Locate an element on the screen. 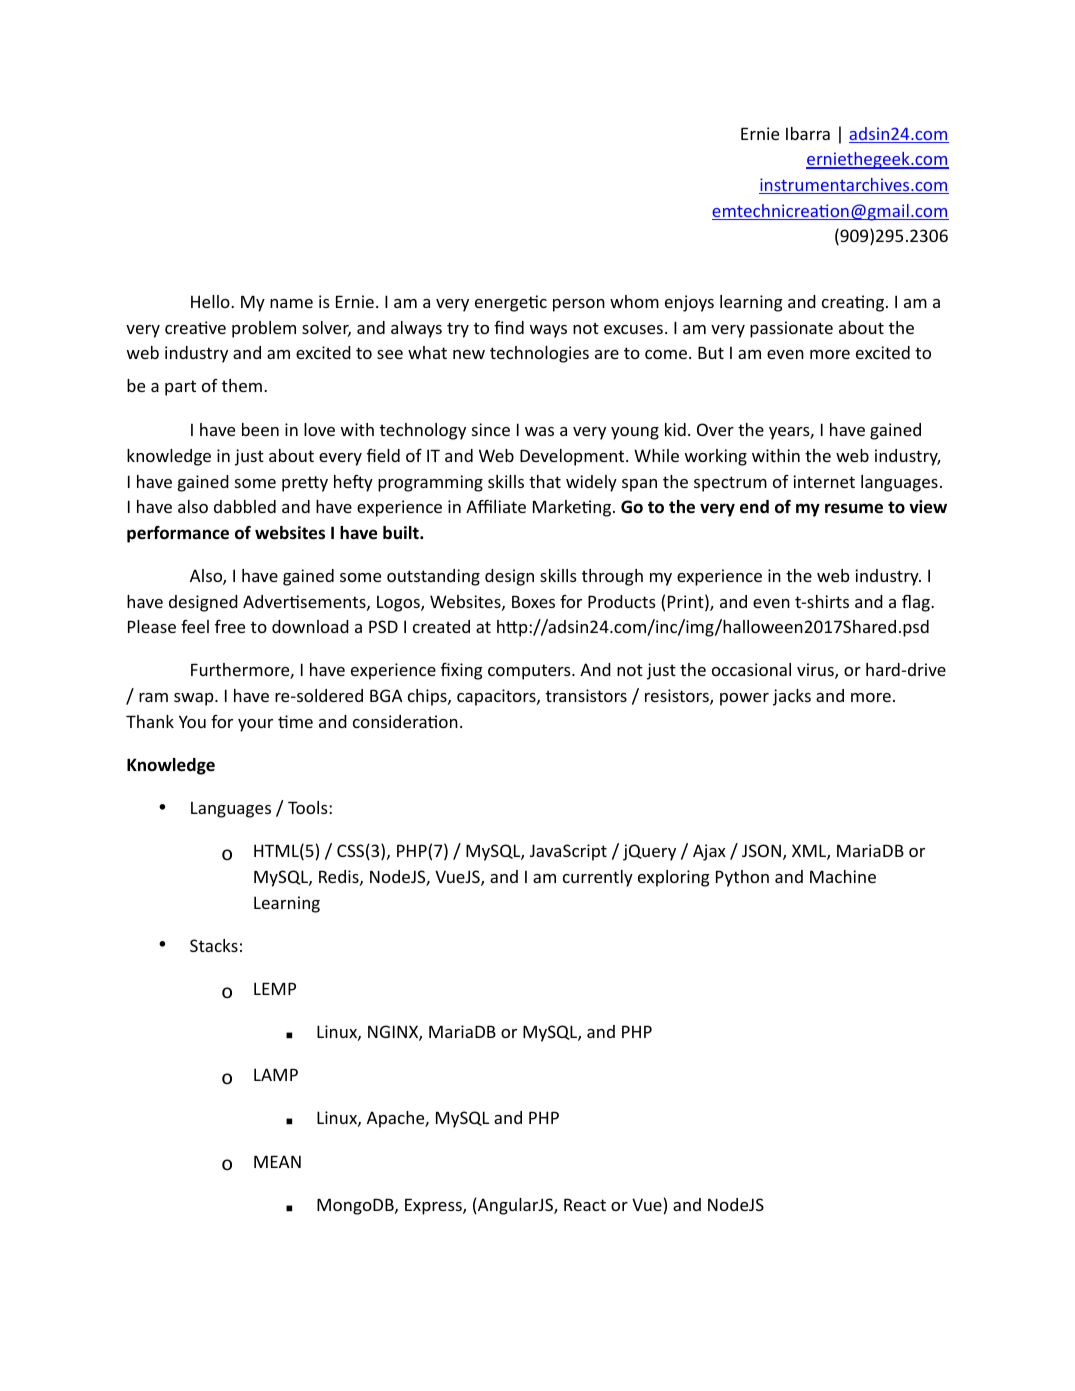 The width and height of the screenshot is (1075, 1391). them is located at coordinates (242, 385).
